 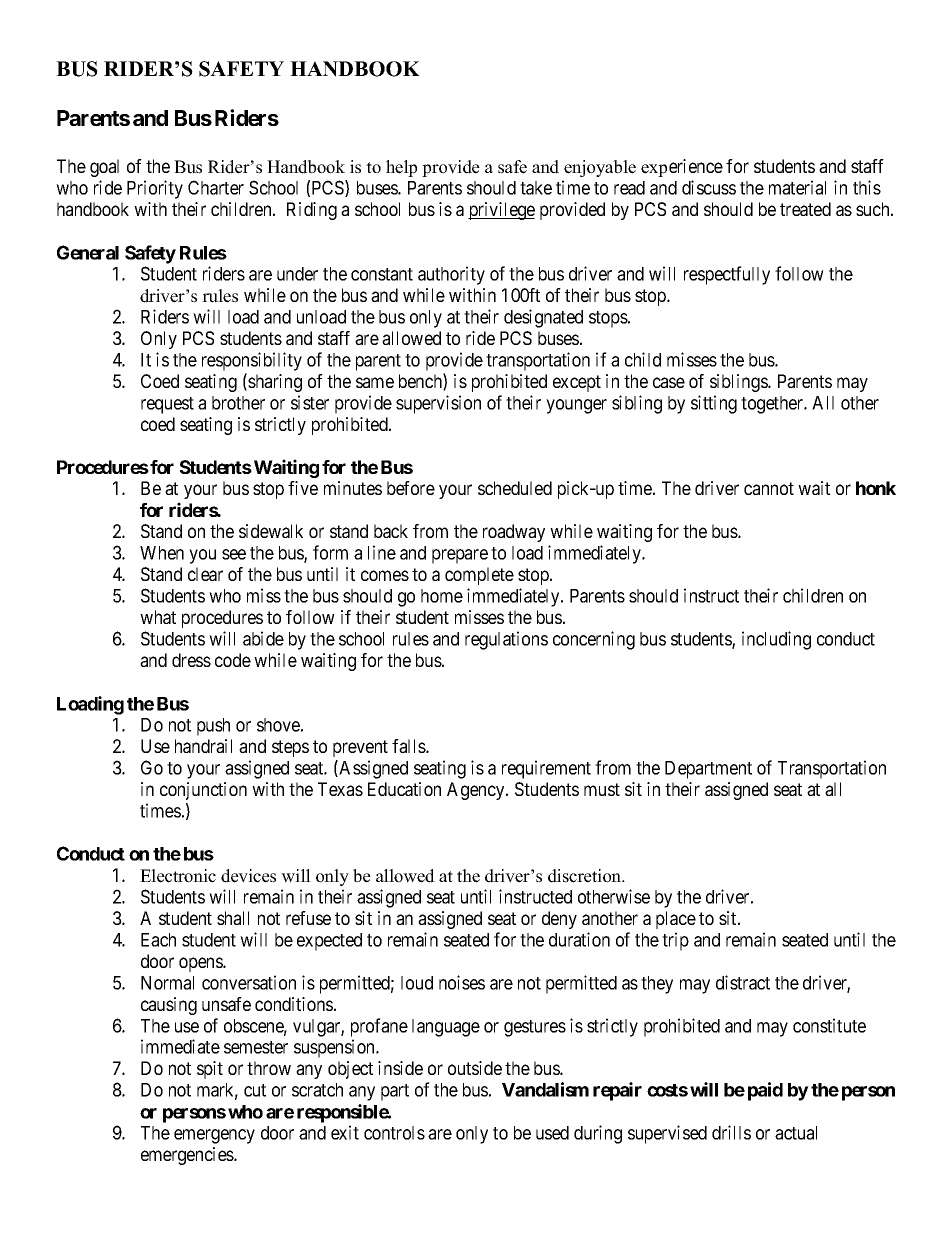 What do you see at coordinates (477, 791) in the screenshot?
I see `Agency` at bounding box center [477, 791].
